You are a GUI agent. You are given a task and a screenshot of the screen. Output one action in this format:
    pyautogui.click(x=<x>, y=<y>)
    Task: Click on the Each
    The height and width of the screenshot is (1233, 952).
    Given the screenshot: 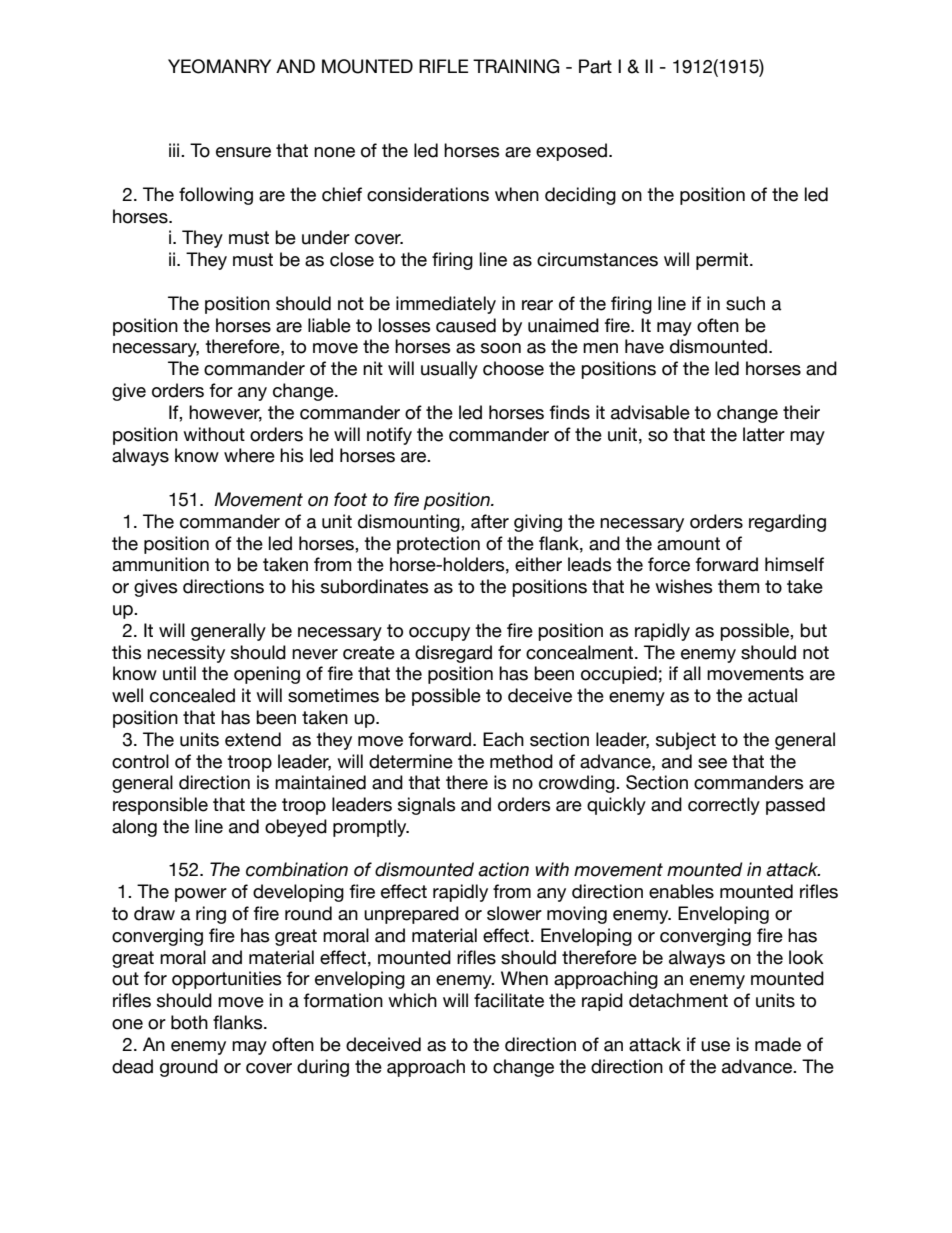 What is the action you would take?
    pyautogui.click(x=503, y=739)
